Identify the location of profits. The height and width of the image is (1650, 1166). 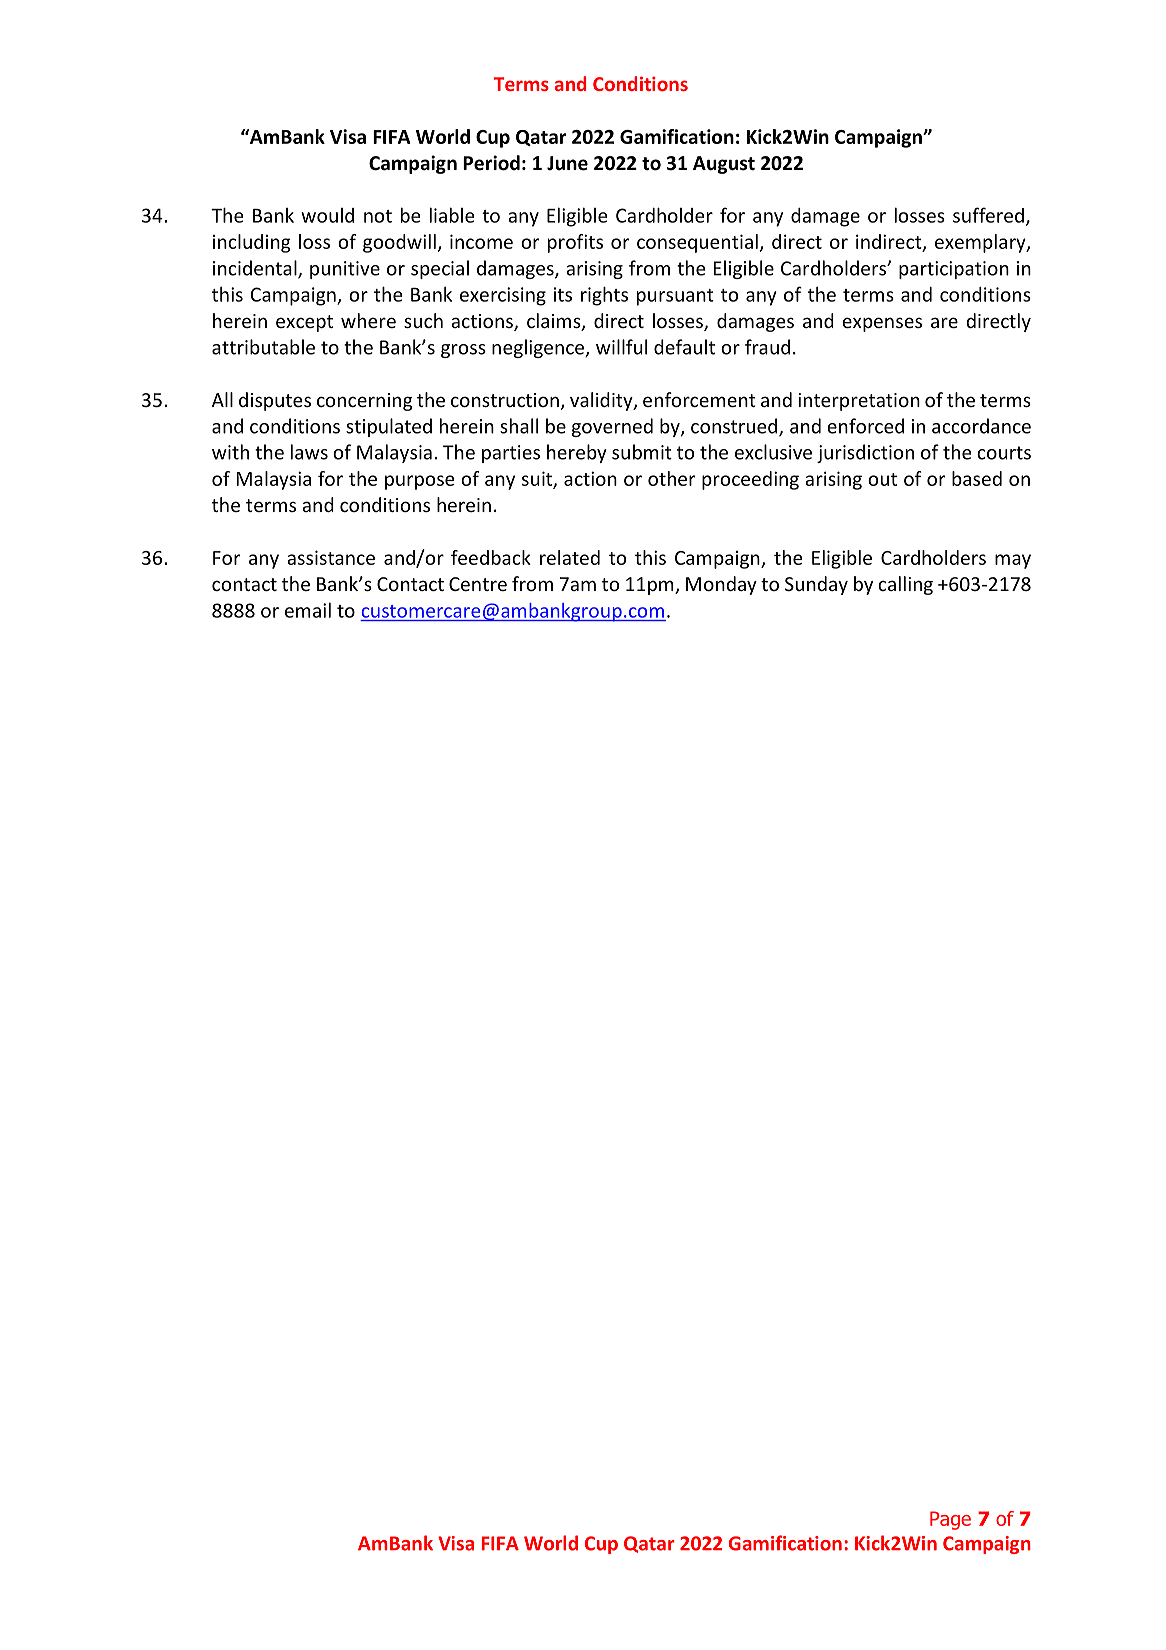
(575, 243).
